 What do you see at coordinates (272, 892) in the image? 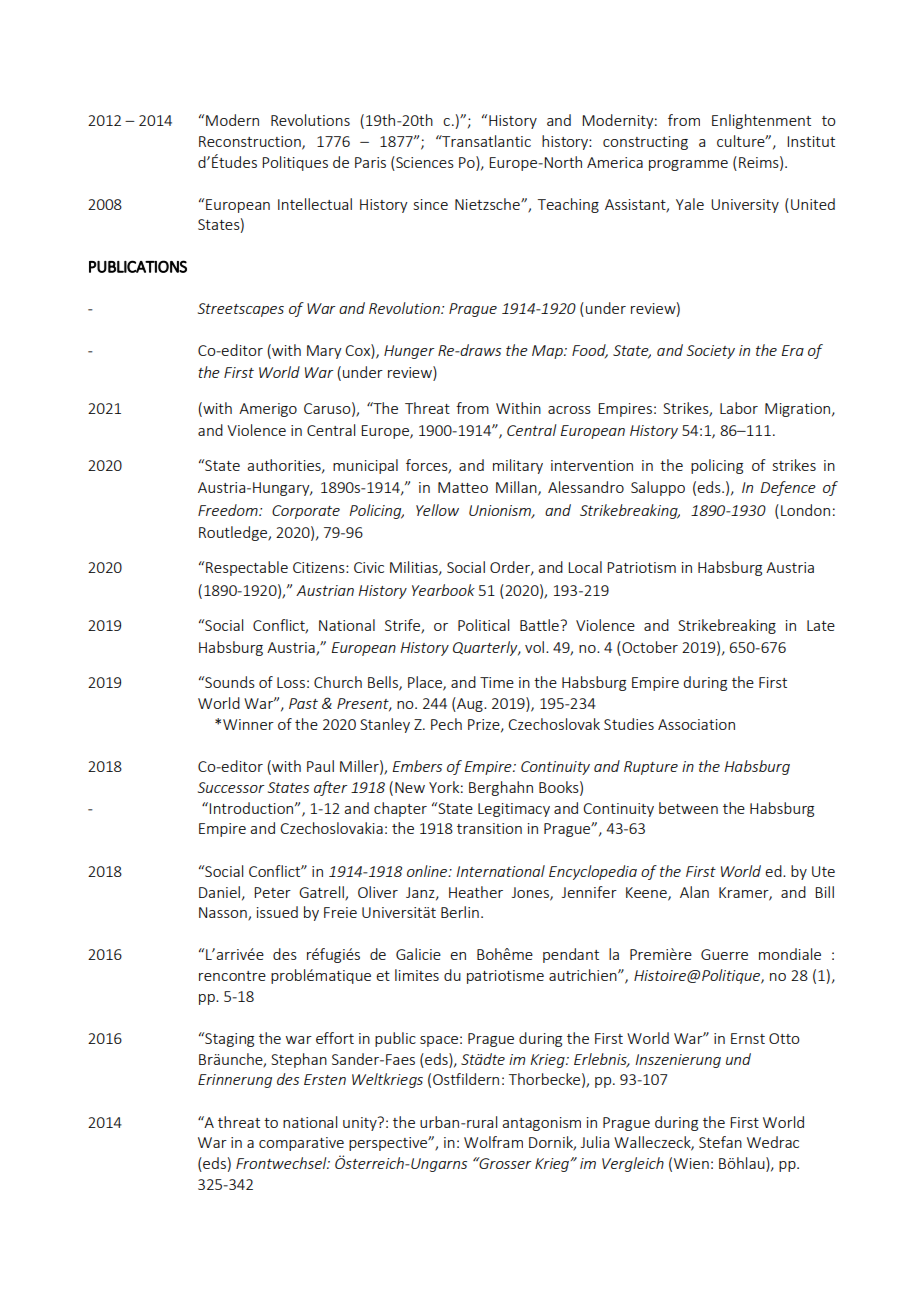
I see `Peter` at bounding box center [272, 892].
